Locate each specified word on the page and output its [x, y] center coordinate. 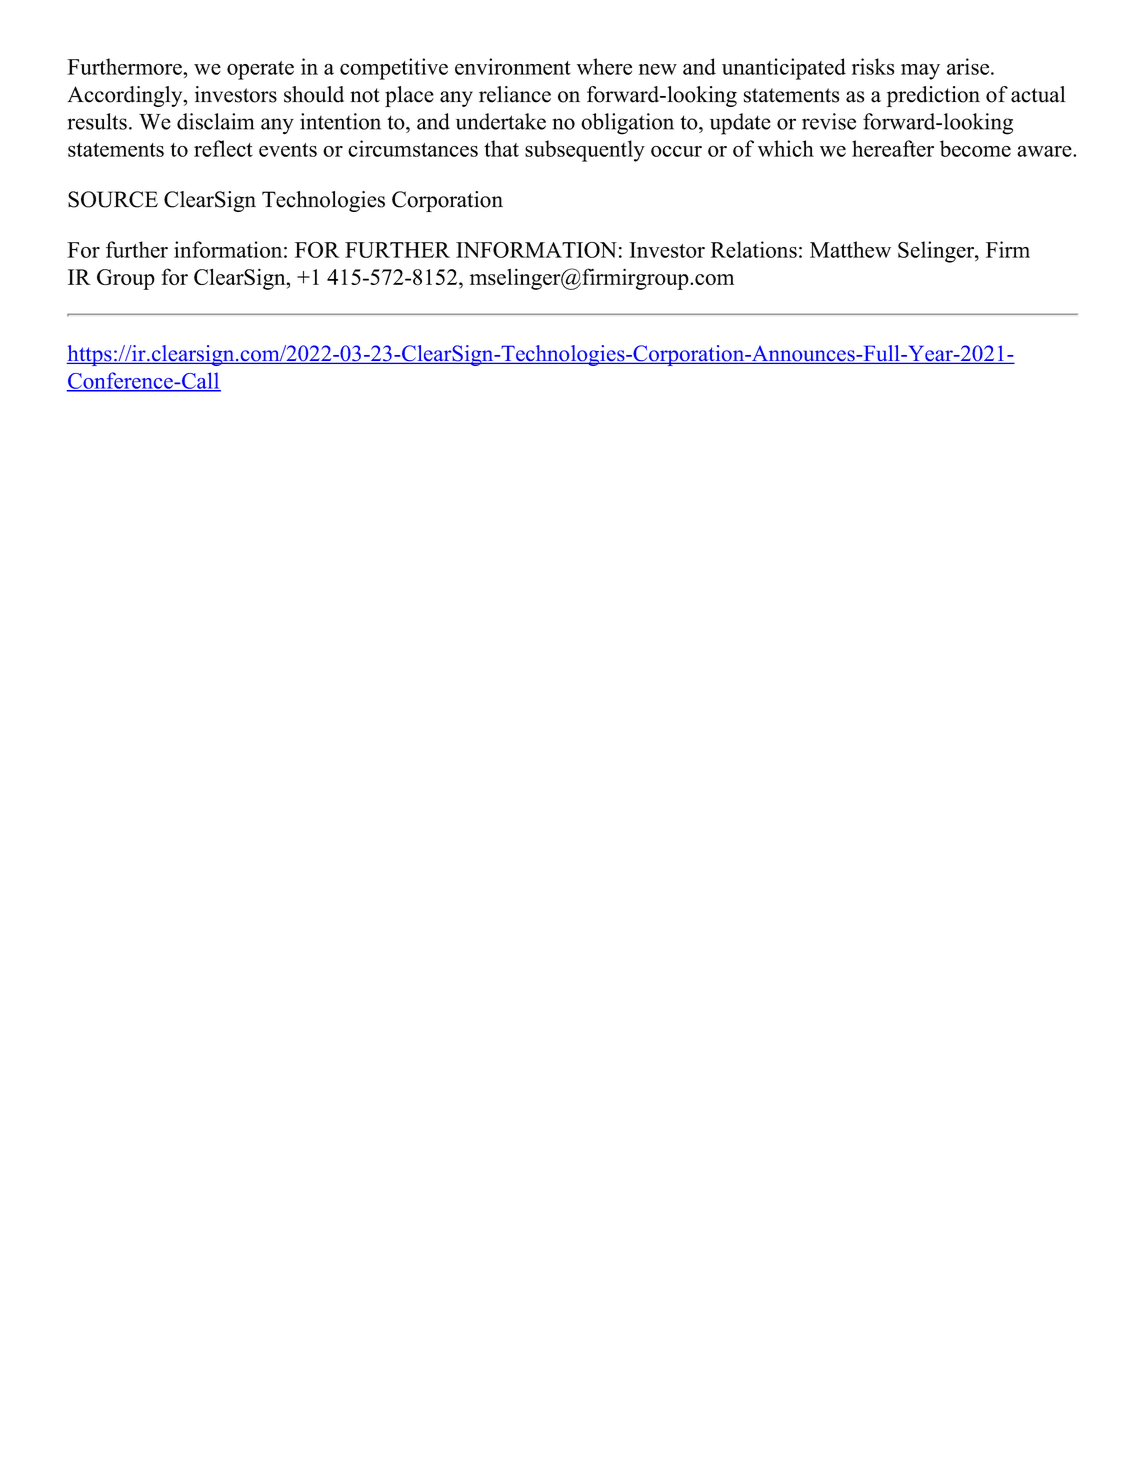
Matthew [850, 249]
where [604, 66]
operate [260, 70]
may [920, 72]
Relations [754, 249]
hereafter [893, 148]
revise [829, 121]
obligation [627, 124]
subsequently [585, 151]
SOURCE [113, 199]
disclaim [215, 121]
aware [1045, 151]
